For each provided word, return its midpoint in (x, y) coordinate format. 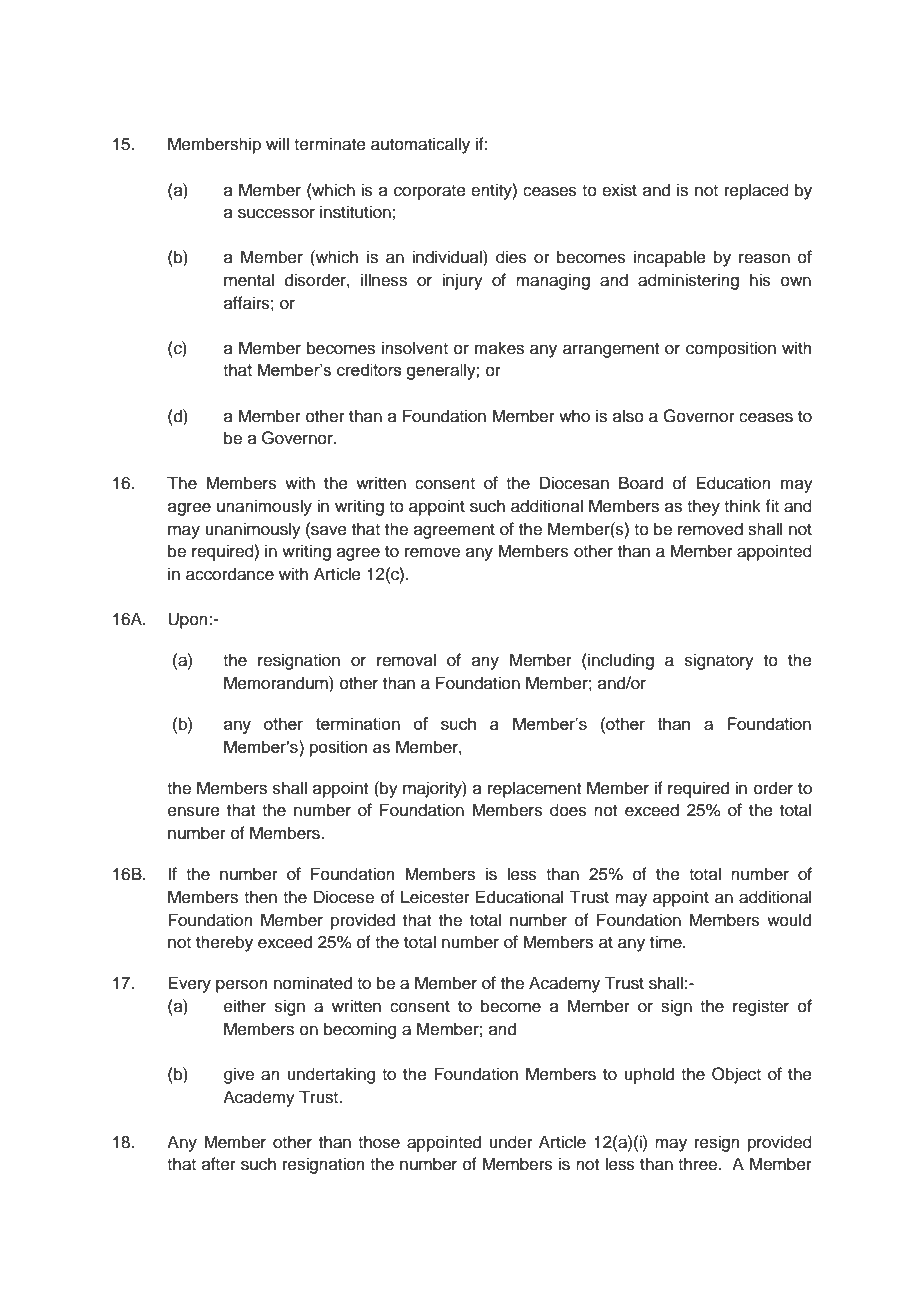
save (328, 529)
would (789, 920)
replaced (757, 191)
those (379, 1142)
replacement (534, 789)
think (742, 505)
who (574, 416)
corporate (430, 192)
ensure (194, 811)
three (699, 1164)
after (219, 1164)
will (277, 143)
